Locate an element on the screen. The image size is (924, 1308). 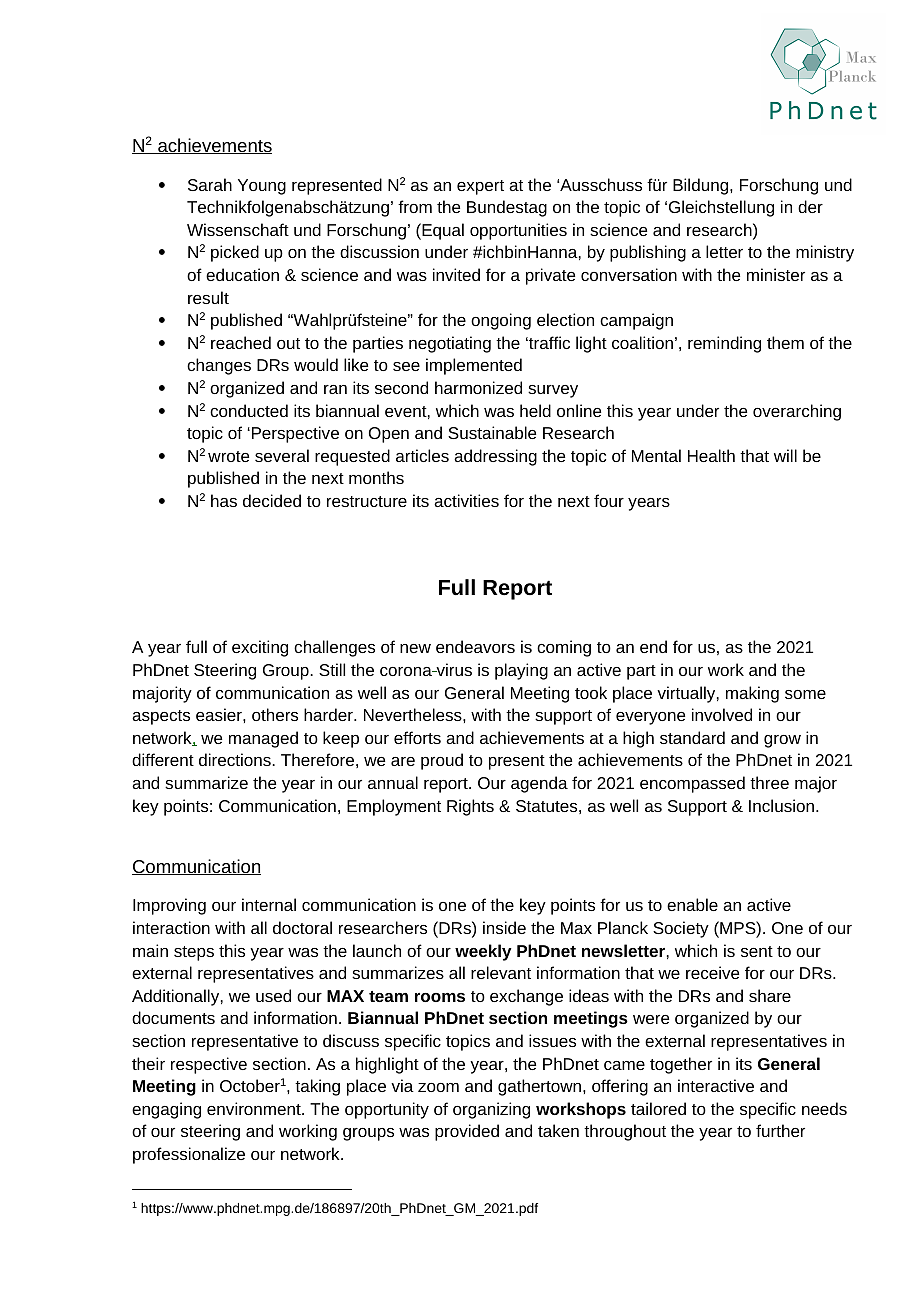
further is located at coordinates (780, 1130).
